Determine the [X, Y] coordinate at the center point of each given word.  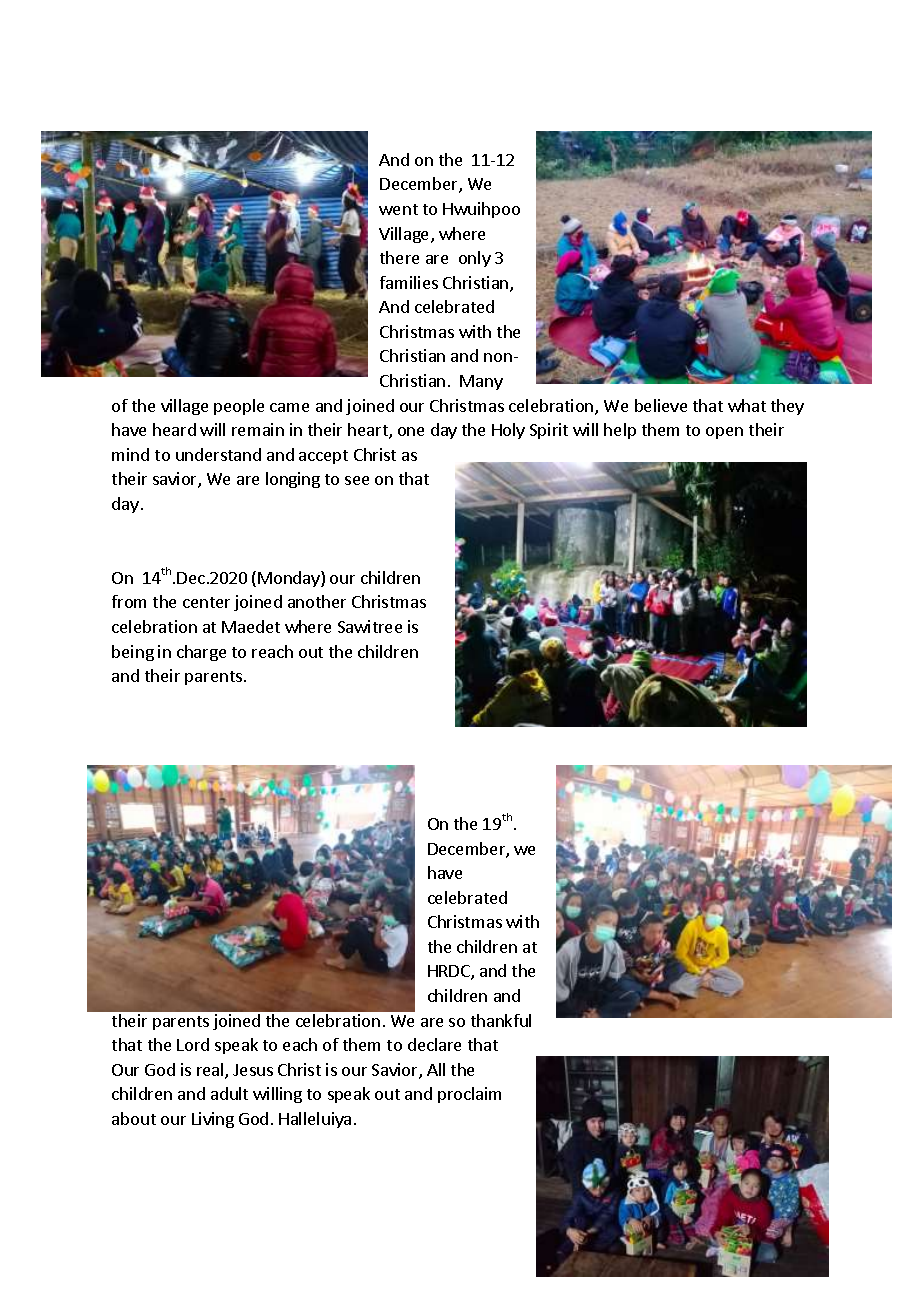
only [475, 259]
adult [229, 1093]
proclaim [469, 1095]
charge [201, 653]
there [399, 257]
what [747, 405]
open [724, 433]
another [317, 601]
